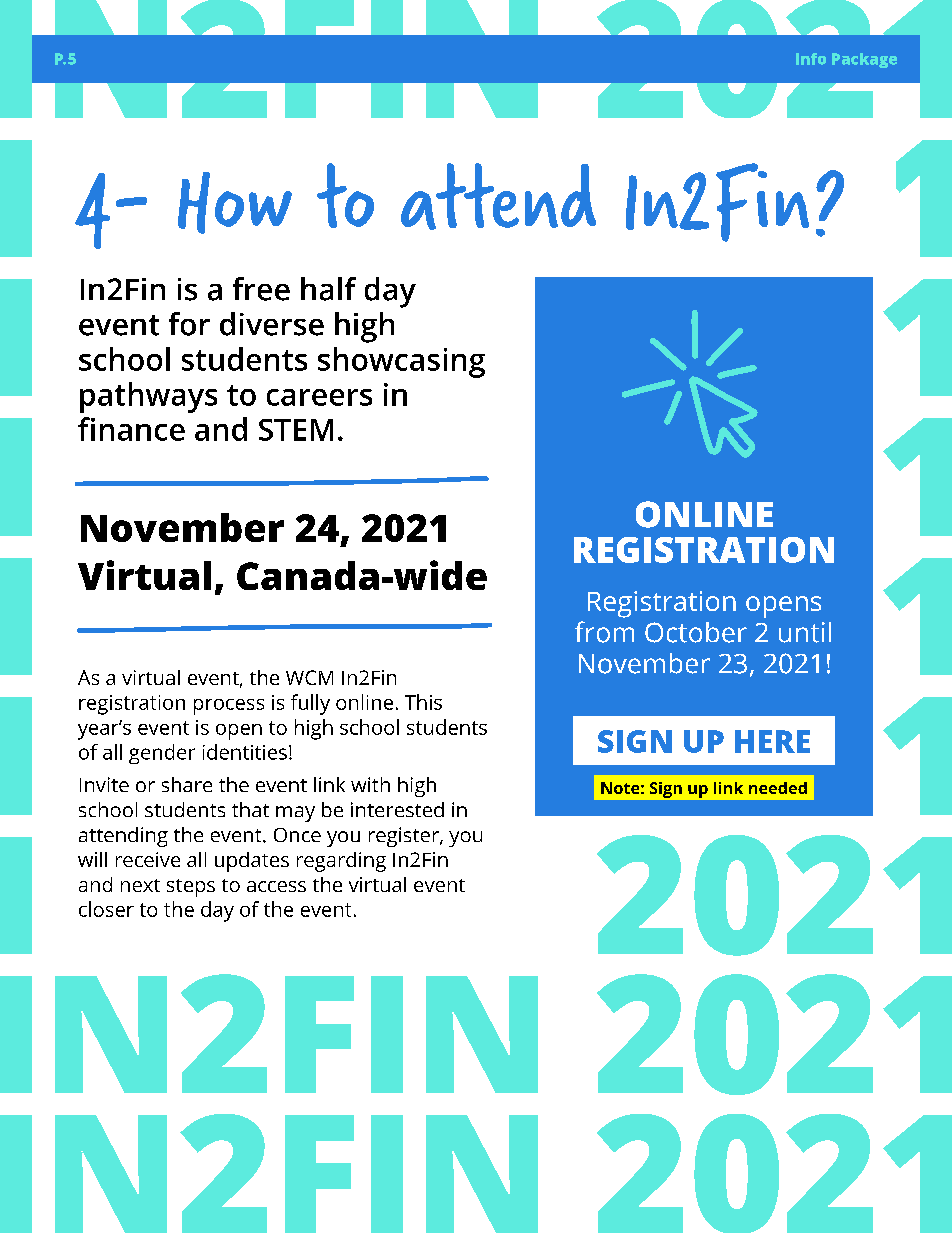 The image size is (952, 1233). Describe the element at coordinates (261, 289) in the document. I see `free` at that location.
